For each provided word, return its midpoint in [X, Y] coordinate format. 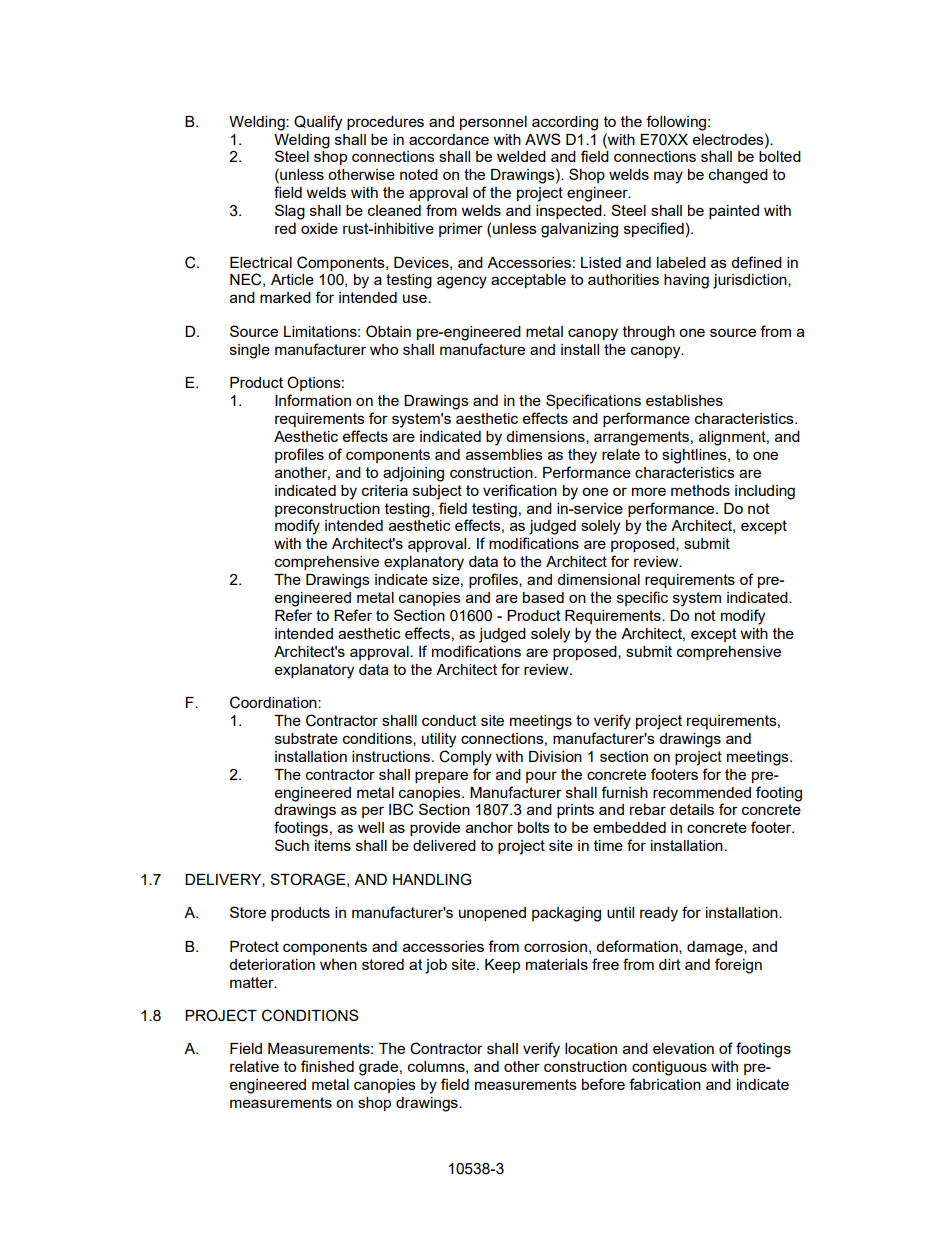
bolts [534, 827]
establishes [684, 400]
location [591, 1048]
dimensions [546, 437]
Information [313, 400]
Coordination [274, 702]
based [543, 597]
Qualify [318, 123]
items [333, 845]
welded [521, 156]
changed [738, 176]
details [692, 809]
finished [327, 1066]
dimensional [598, 579]
